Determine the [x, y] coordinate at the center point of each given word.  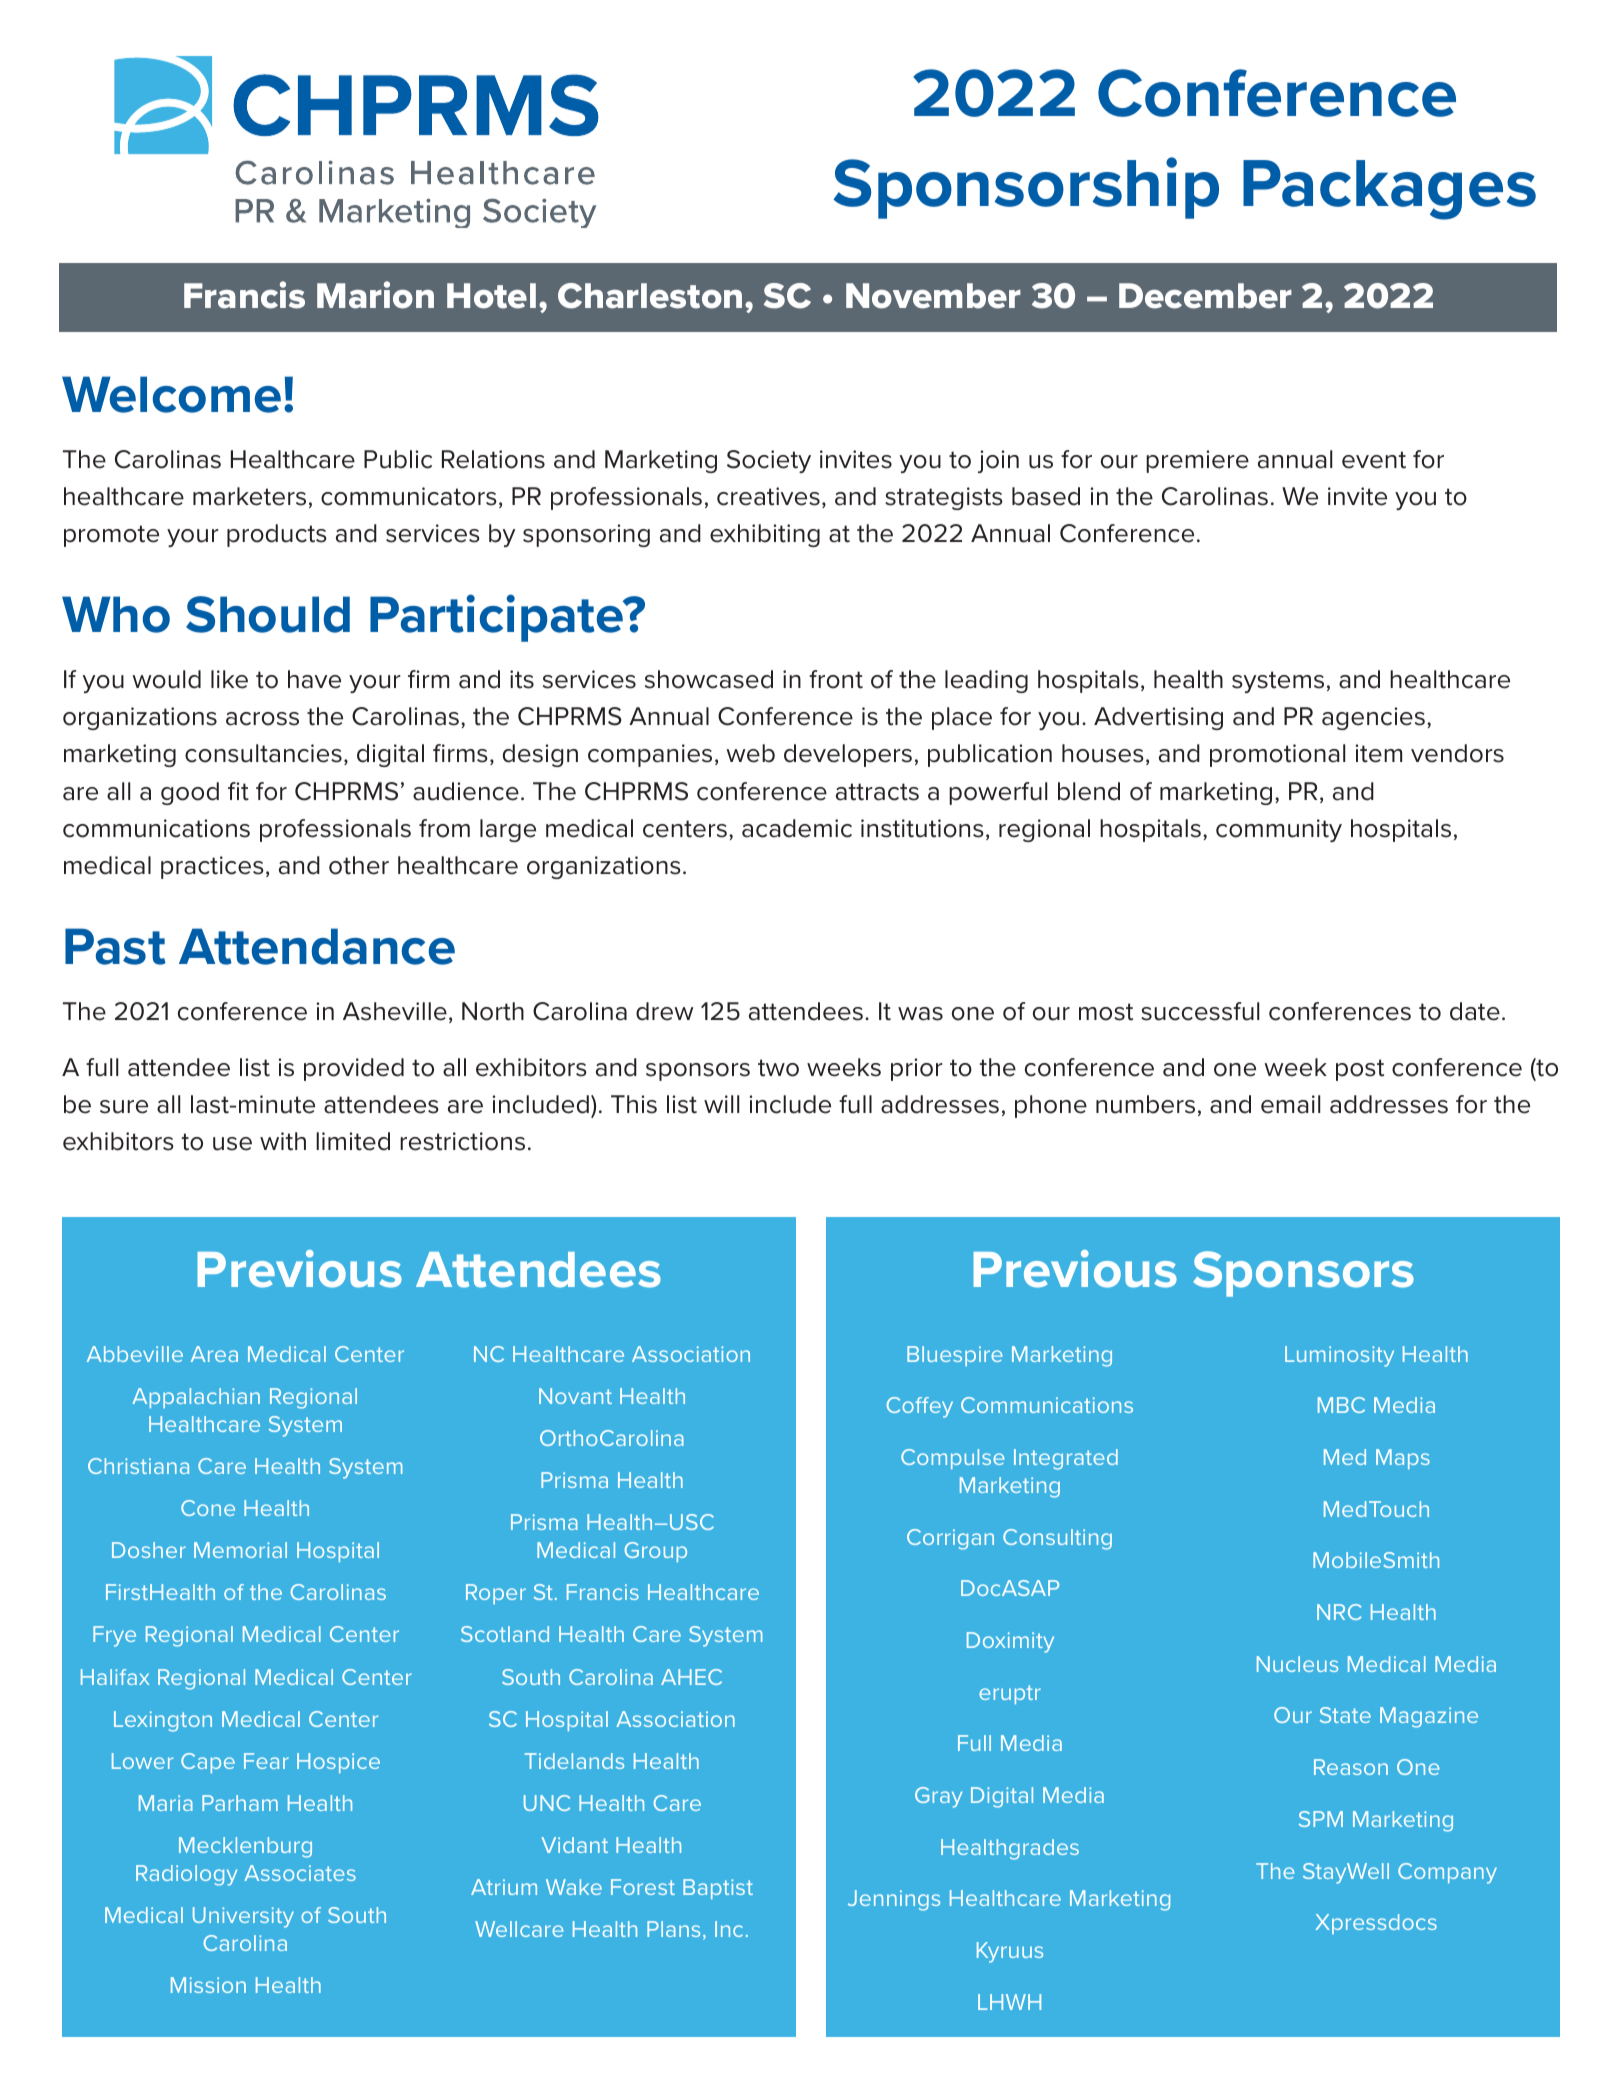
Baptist [718, 1889]
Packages [1389, 190]
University [243, 1917]
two [778, 1068]
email [1290, 1104]
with [283, 1141]
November [933, 296]
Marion [375, 295]
